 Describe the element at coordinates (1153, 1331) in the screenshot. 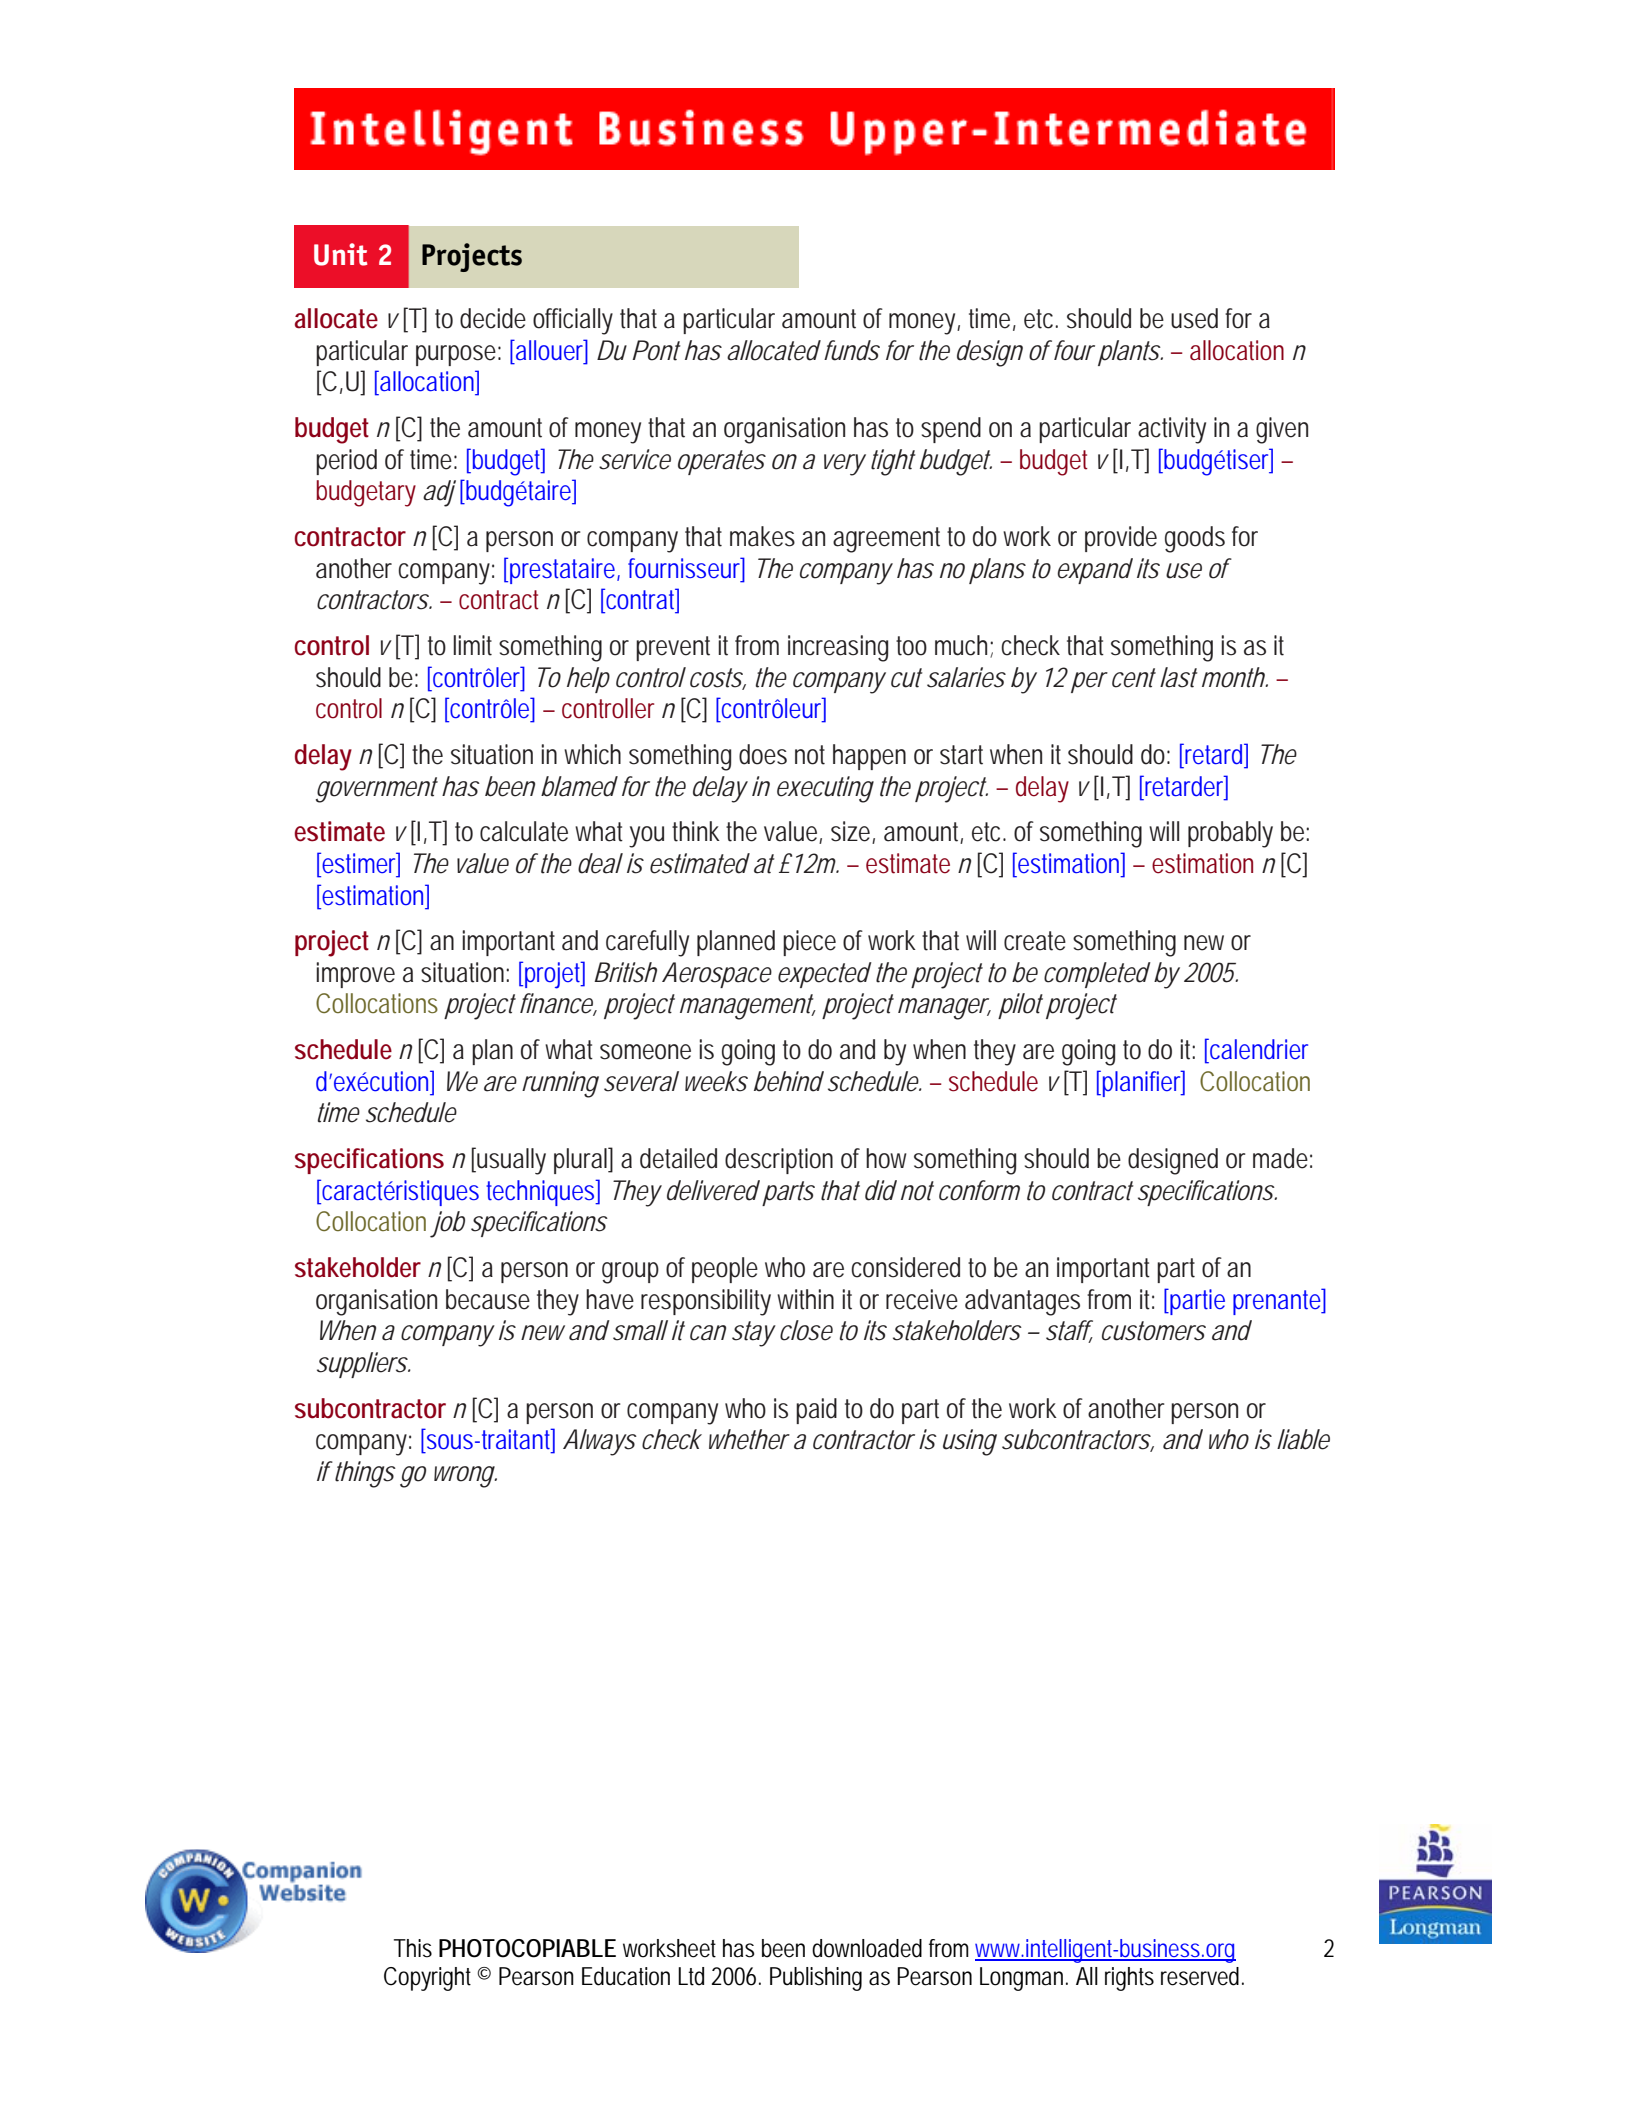

I see `customers` at that location.
